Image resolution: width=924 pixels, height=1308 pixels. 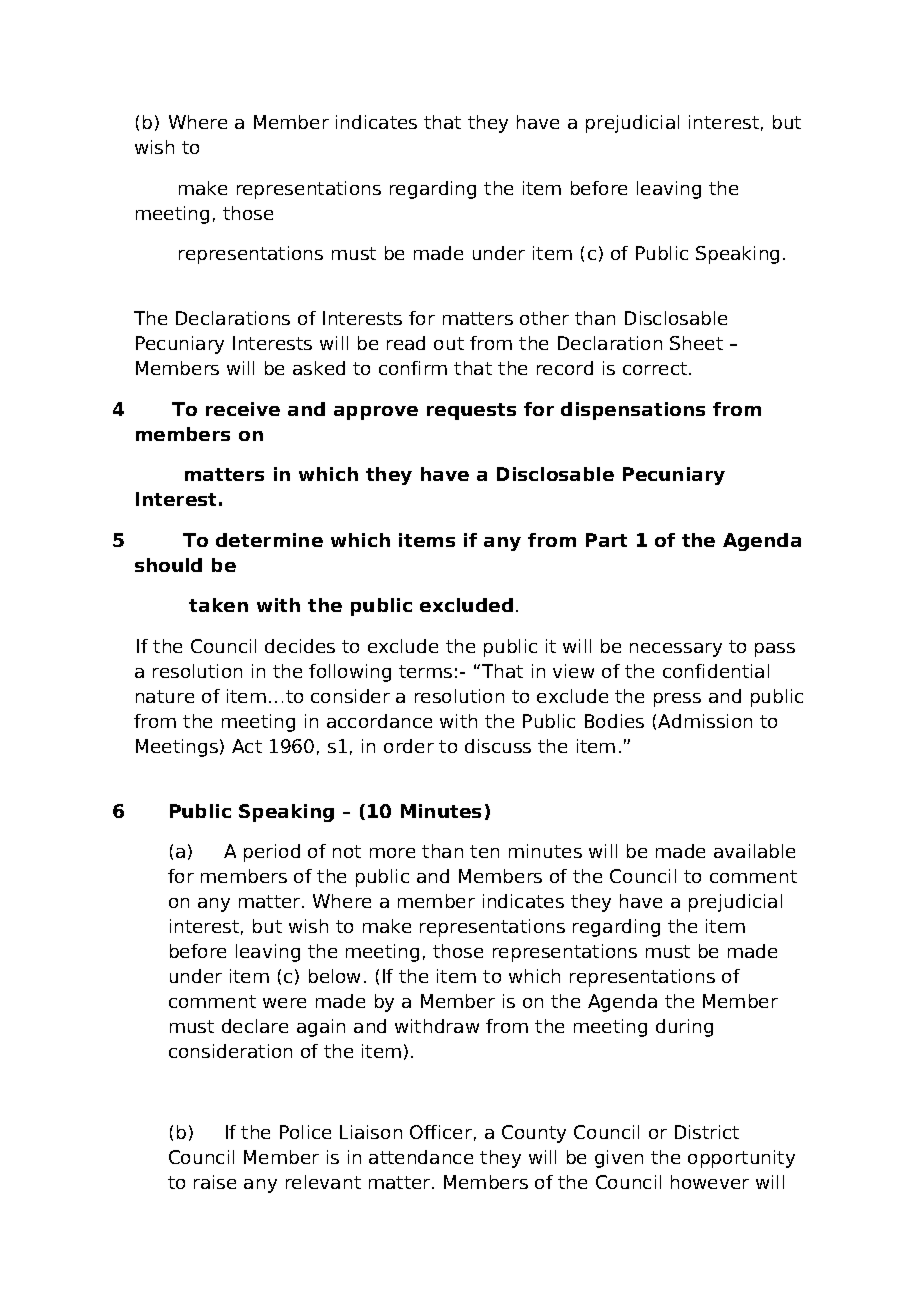 What do you see at coordinates (449, 343) in the screenshot?
I see `out` at bounding box center [449, 343].
